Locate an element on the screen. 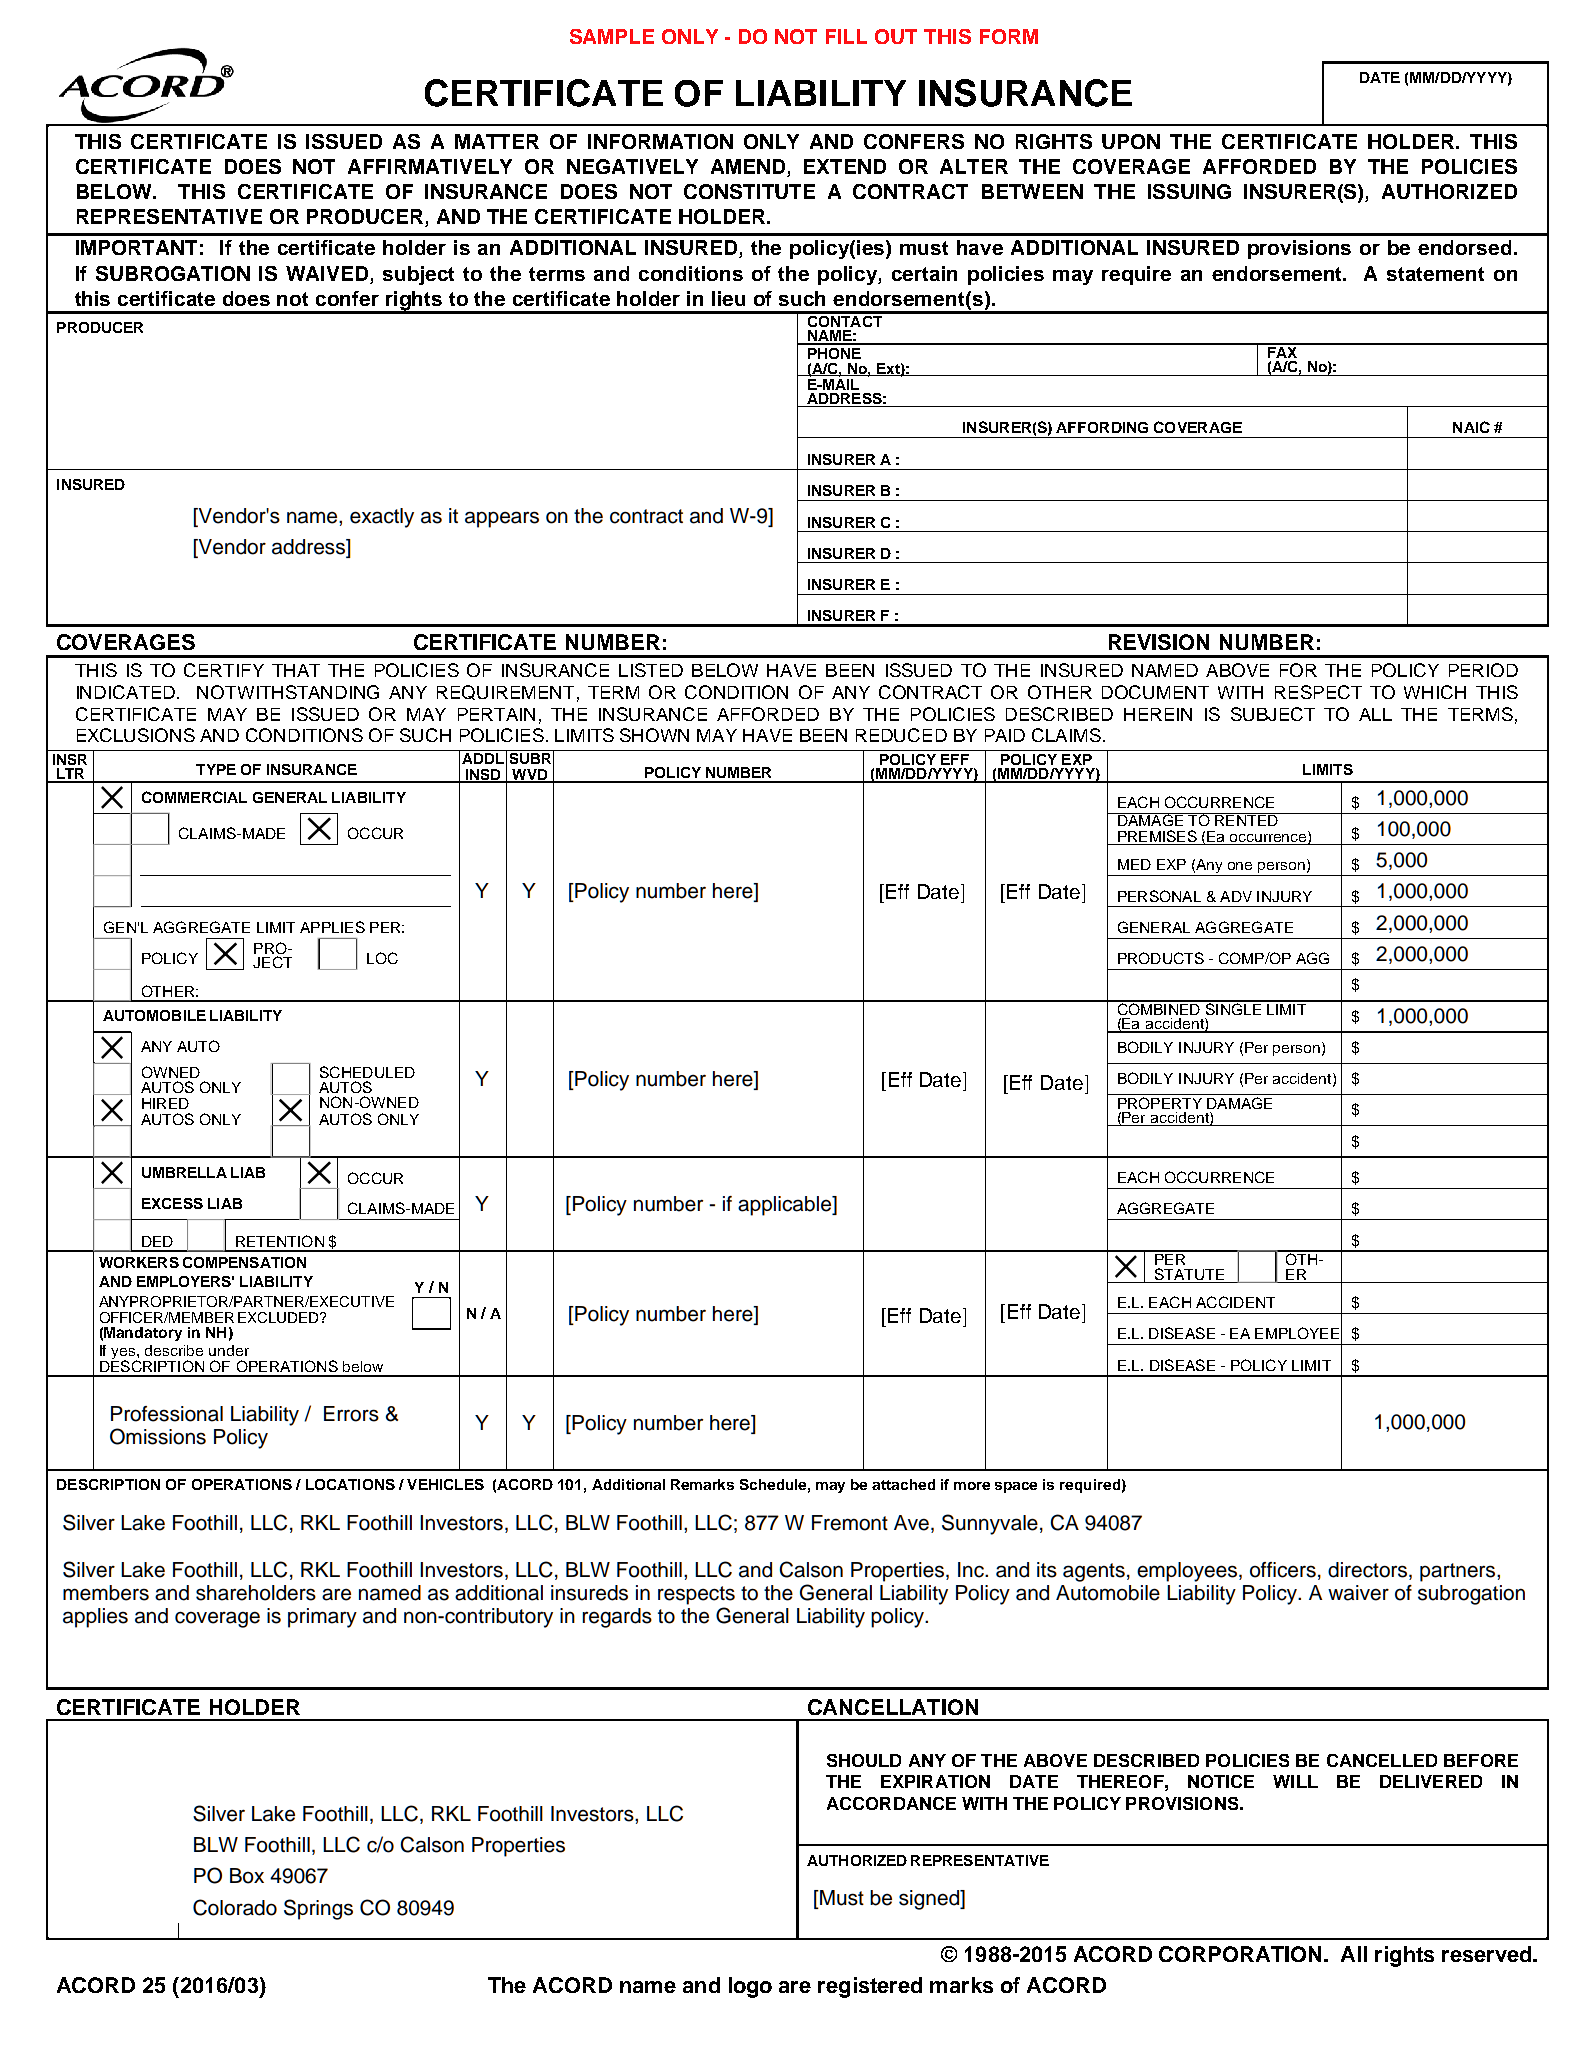 This screenshot has height=2064, width=1595. CORPORATION is located at coordinates (1240, 1954).
